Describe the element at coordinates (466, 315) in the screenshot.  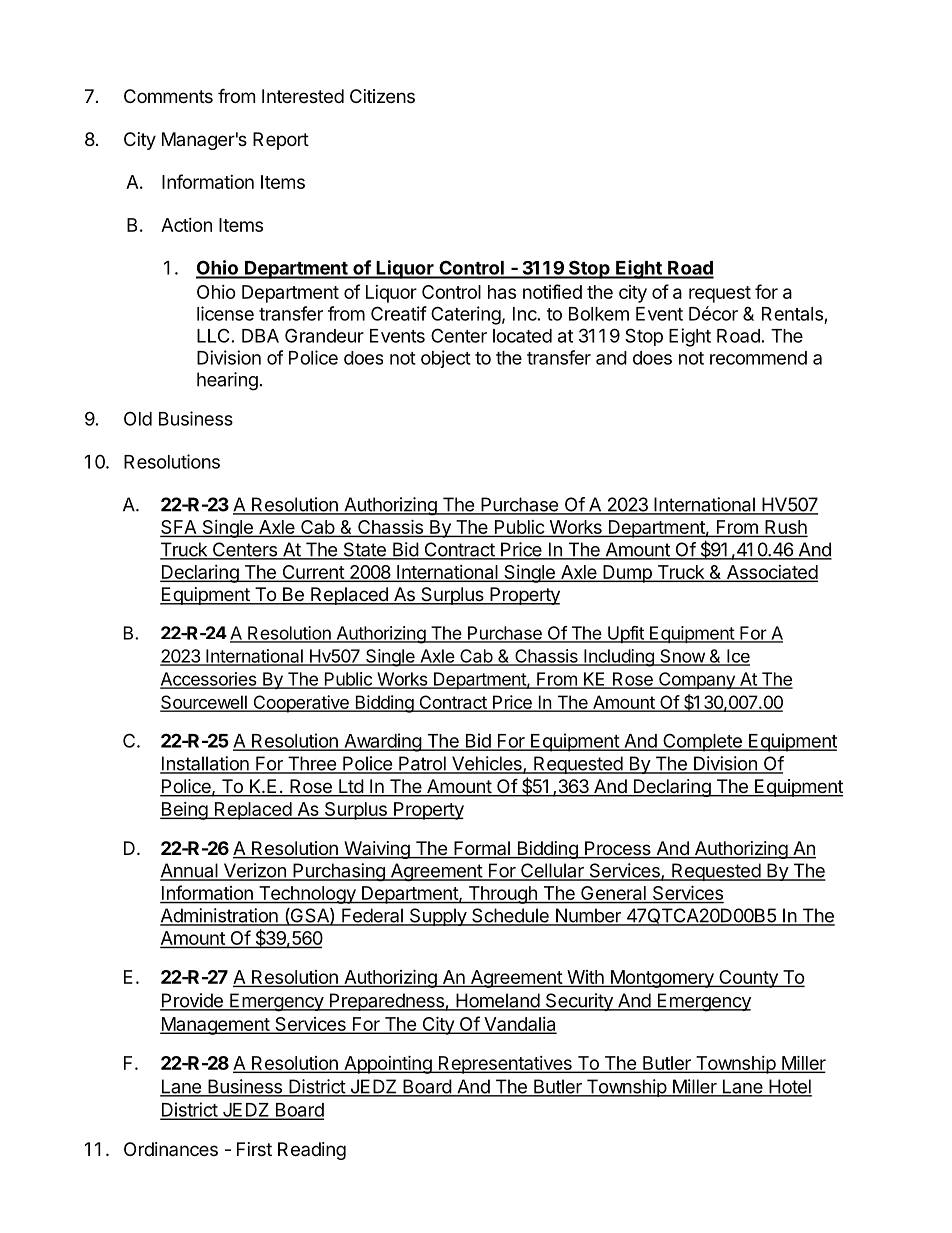
I see `Catering` at that location.
